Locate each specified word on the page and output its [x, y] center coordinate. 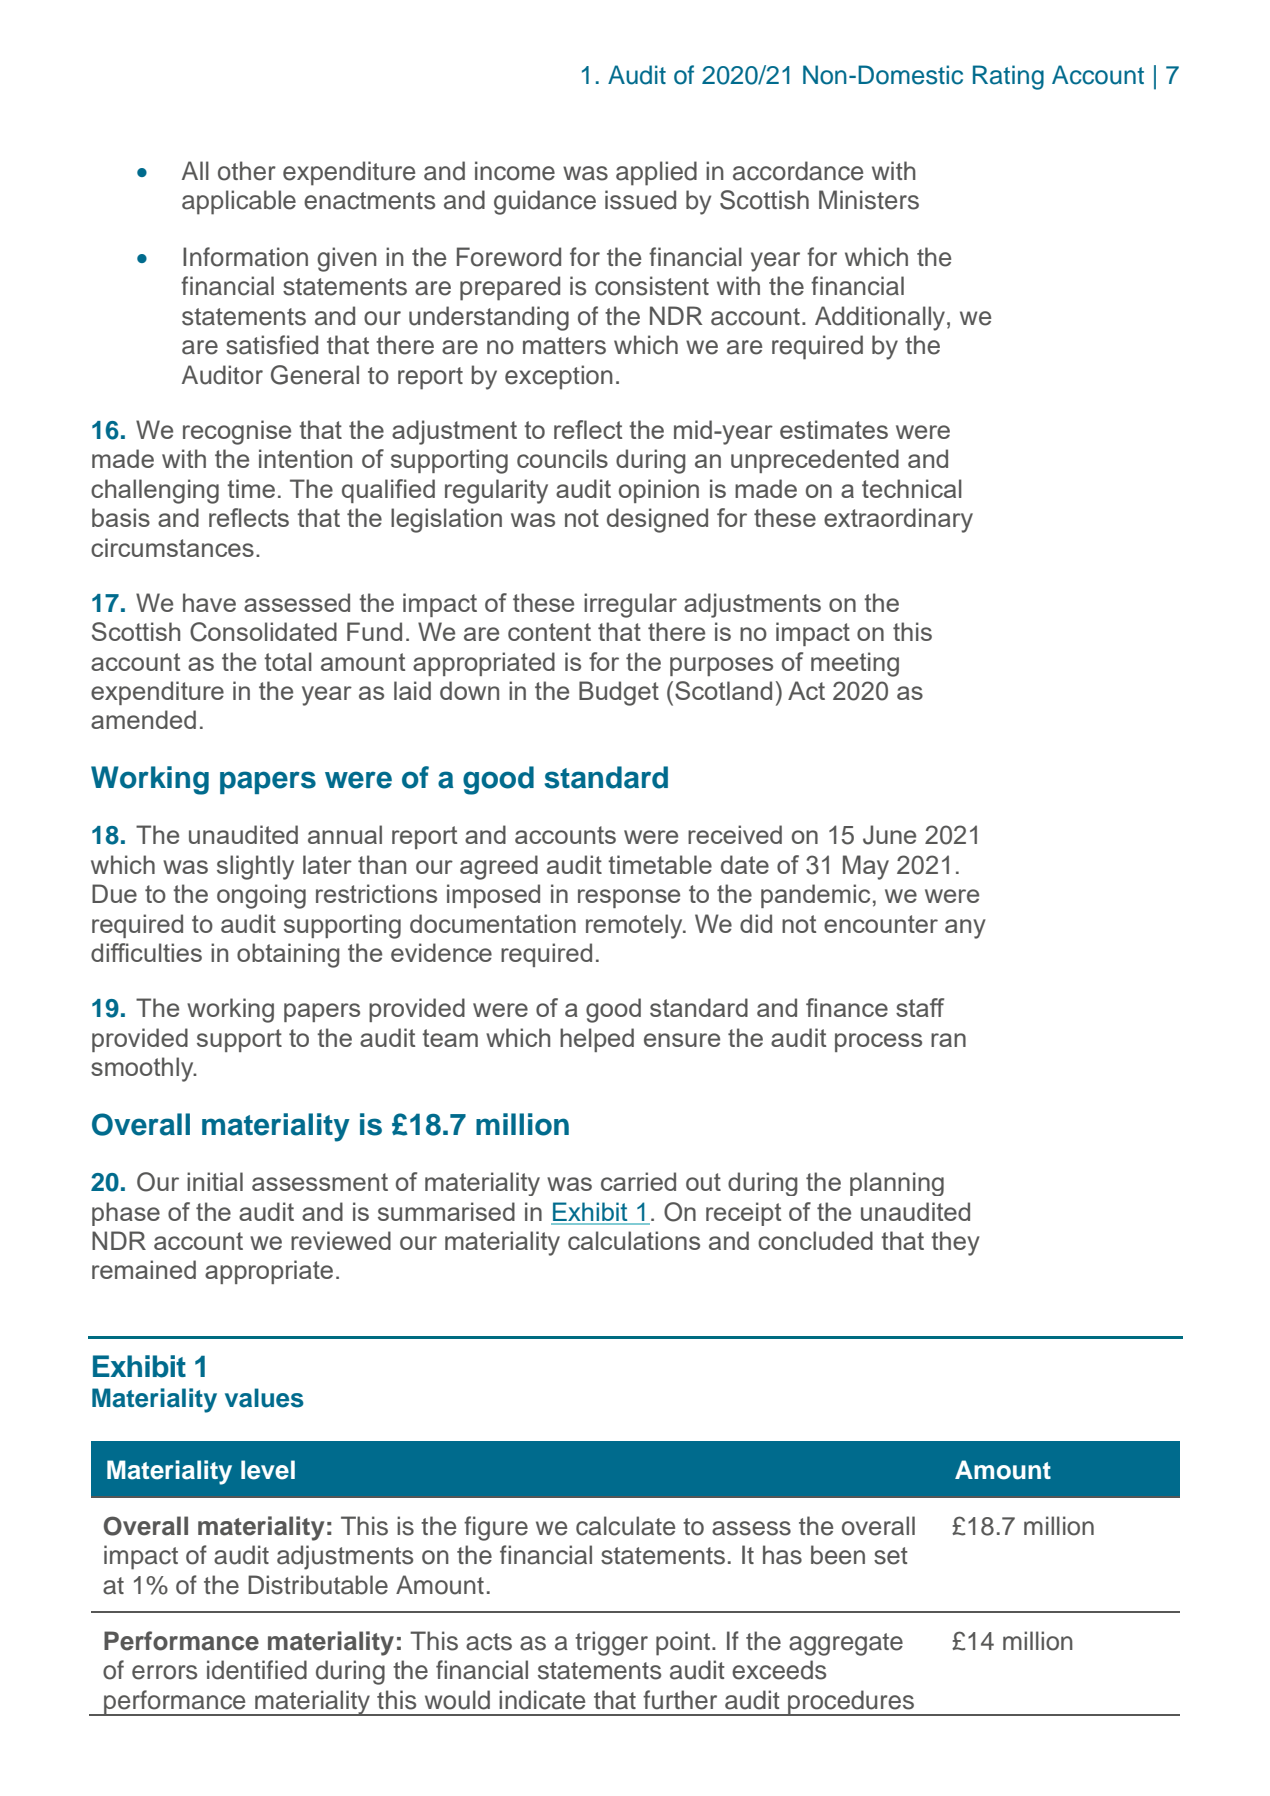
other [247, 171]
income [515, 171]
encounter [881, 924]
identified [257, 1670]
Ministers [869, 200]
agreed [499, 867]
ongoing [261, 896]
